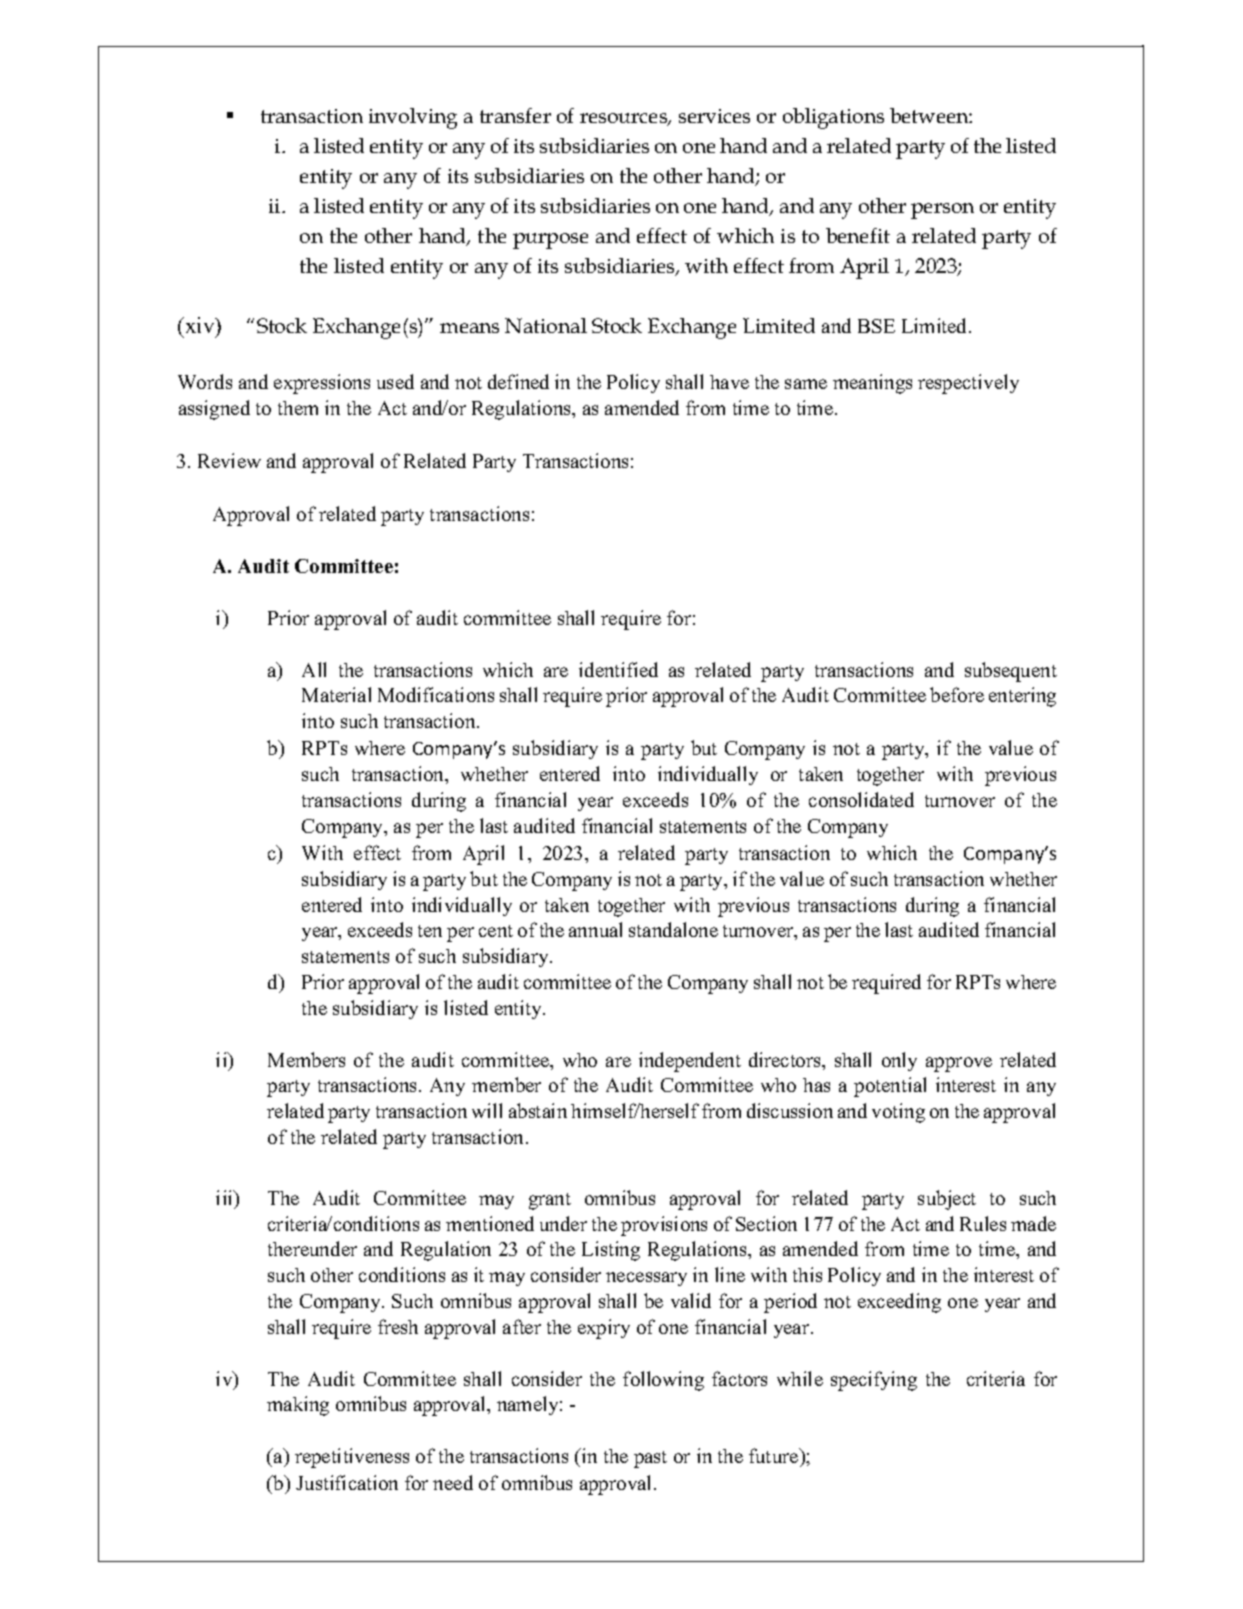 The image size is (1243, 1609). Describe the element at coordinates (690, 1062) in the screenshot. I see `independent` at that location.
